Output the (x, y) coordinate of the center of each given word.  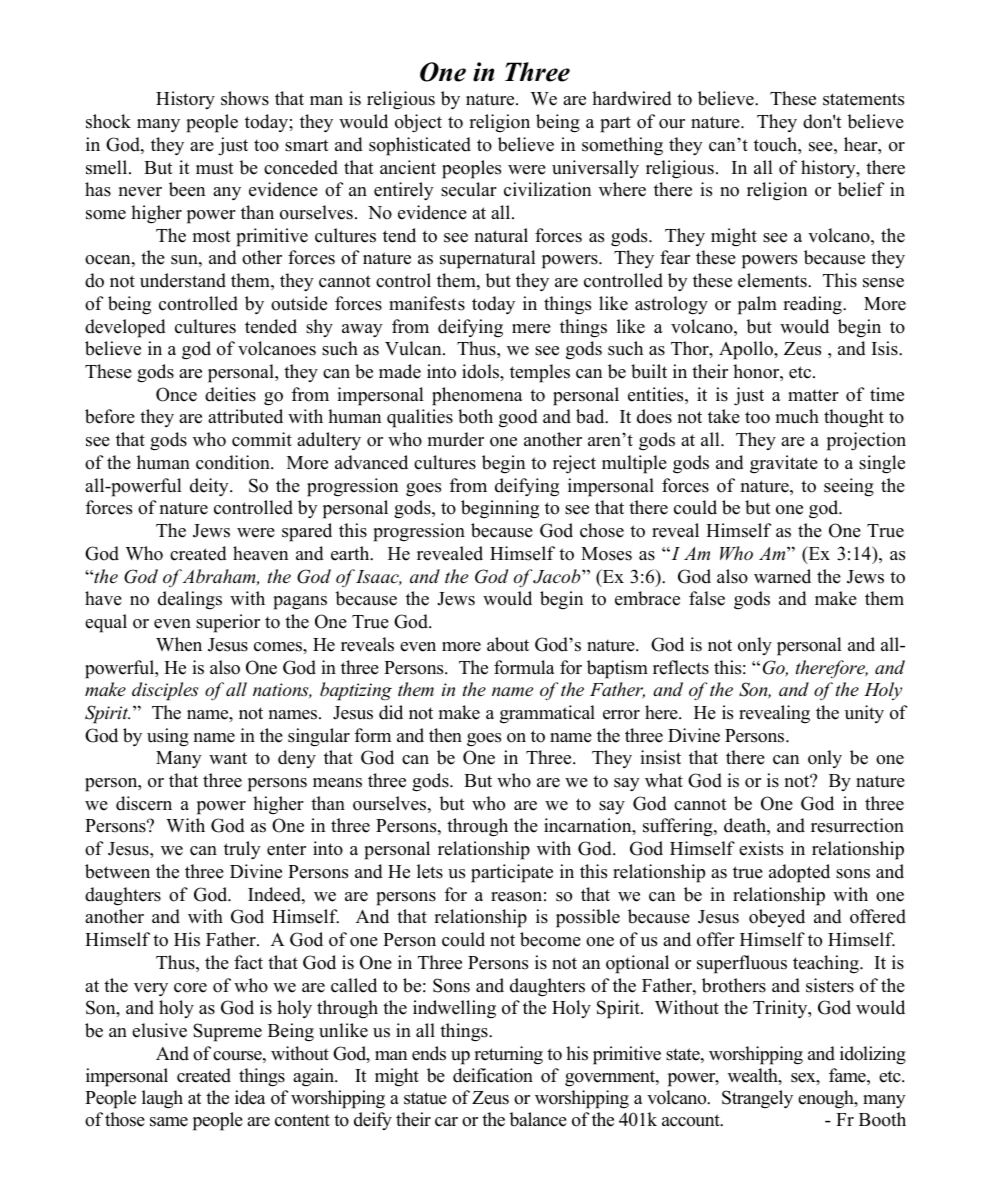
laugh (162, 1099)
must (215, 168)
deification (493, 1075)
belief (861, 189)
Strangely (757, 1099)
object (418, 123)
